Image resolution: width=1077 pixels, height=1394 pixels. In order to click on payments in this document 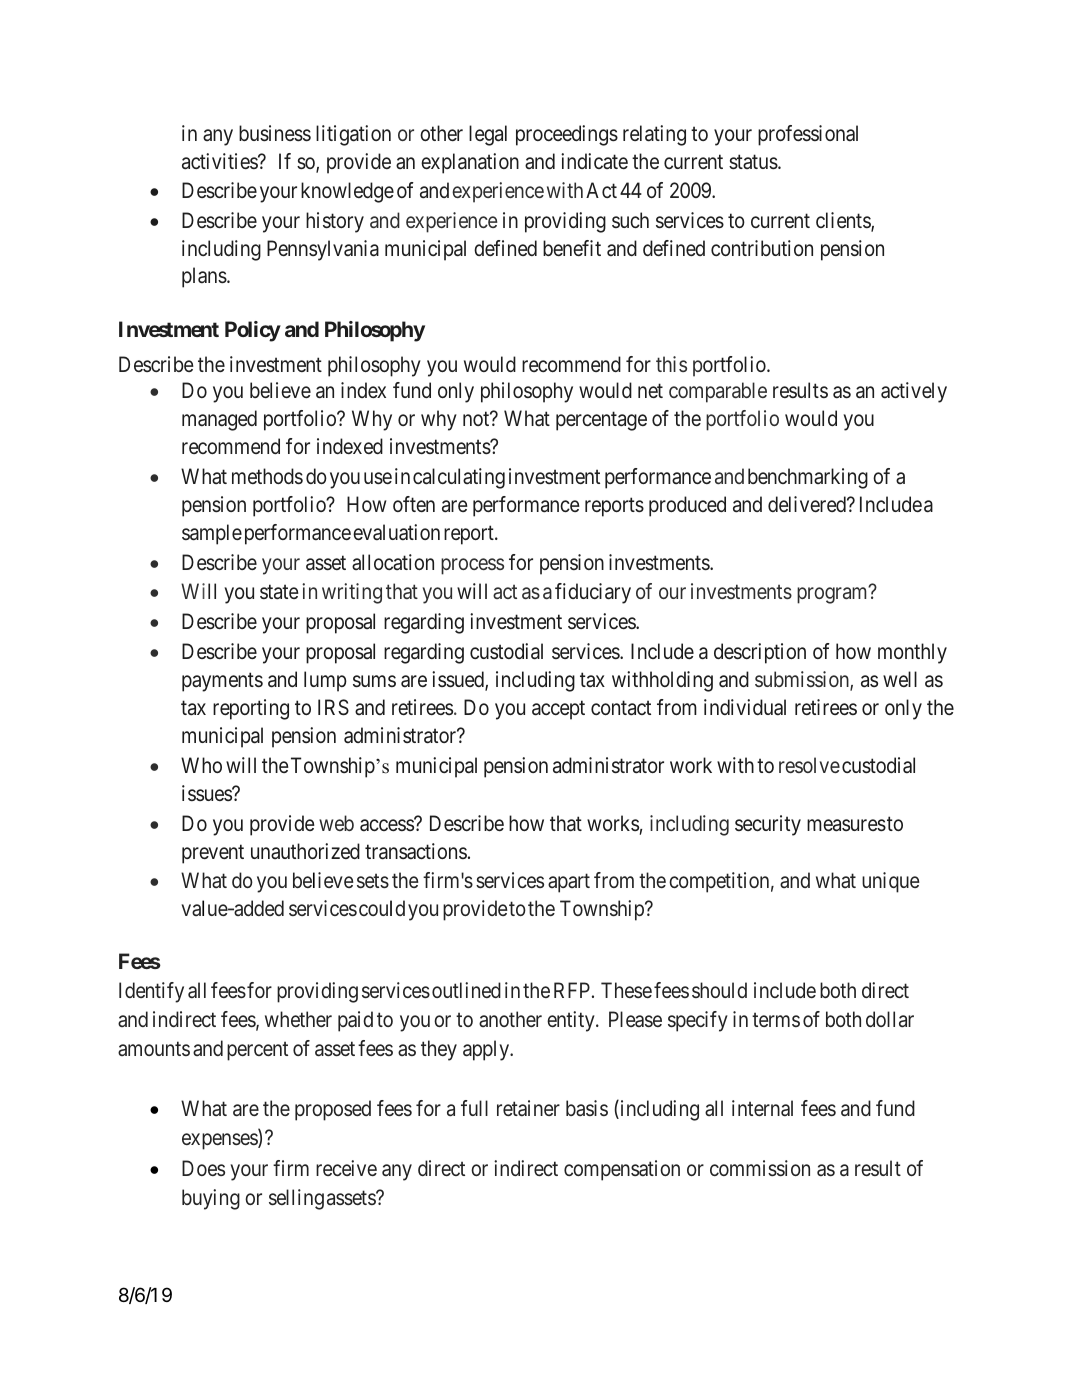, I will do `click(222, 682)`.
